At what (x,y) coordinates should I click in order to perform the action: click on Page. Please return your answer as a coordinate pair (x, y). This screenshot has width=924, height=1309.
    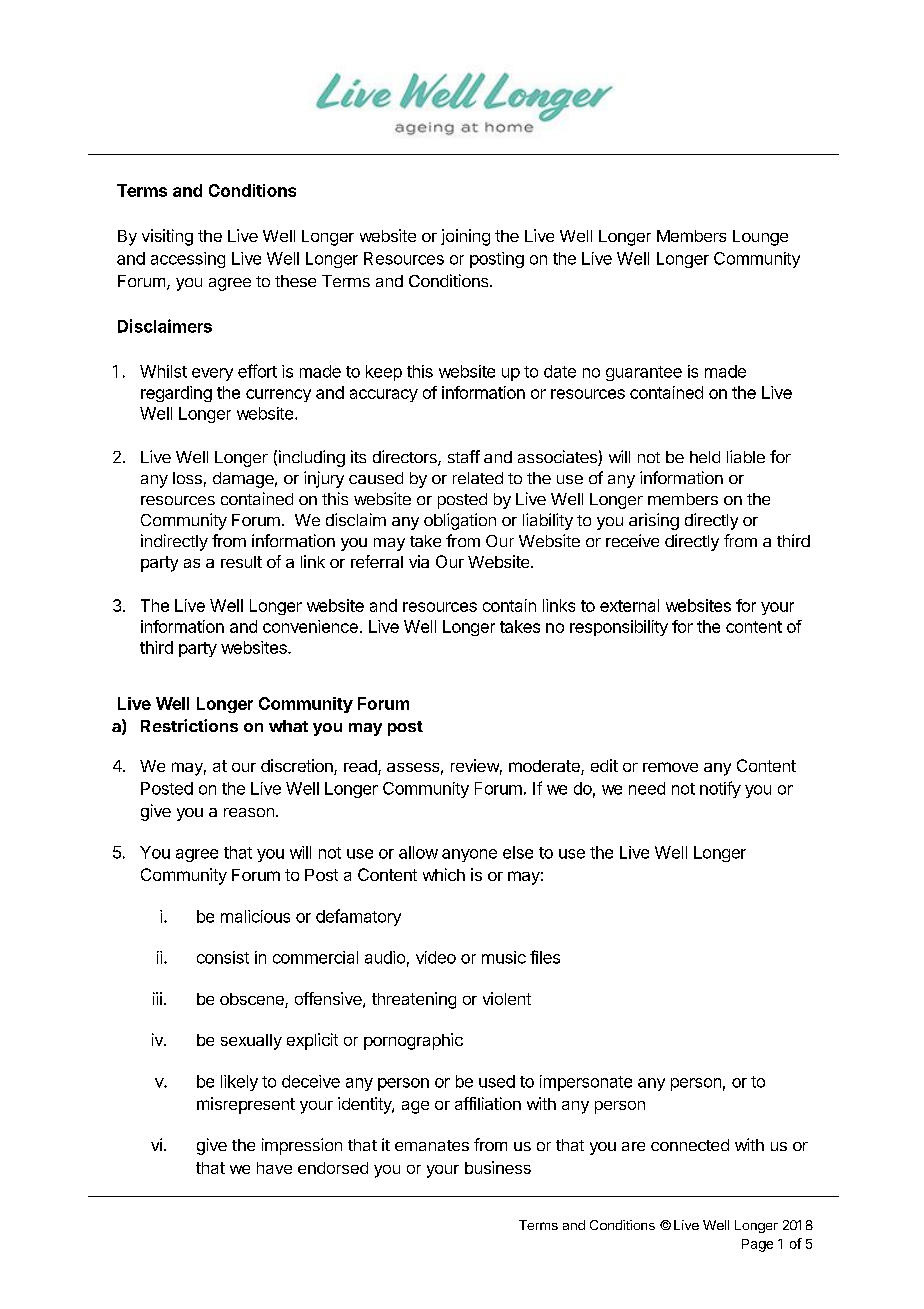
    Looking at the image, I should click on (757, 1245).
